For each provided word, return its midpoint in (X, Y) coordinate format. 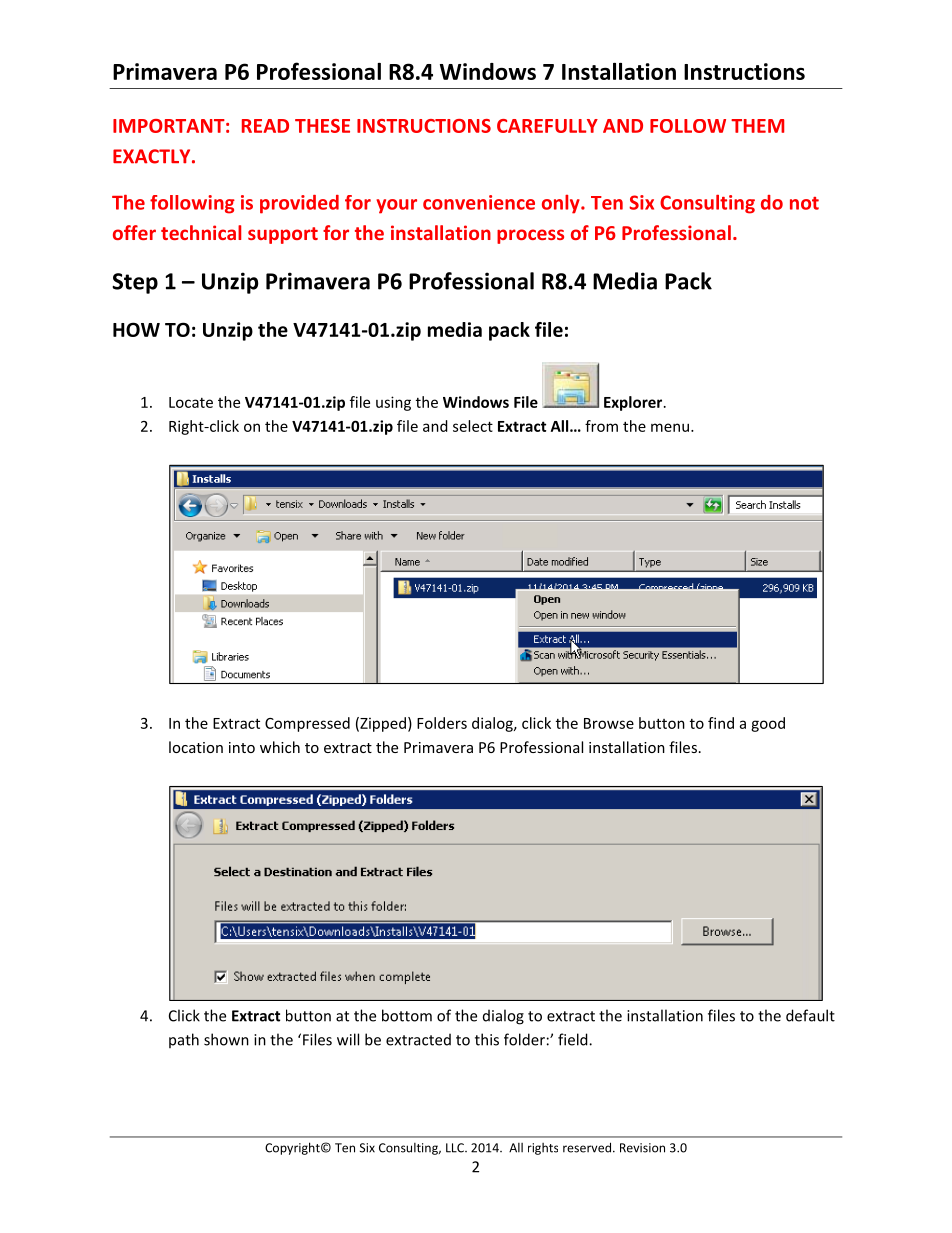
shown (226, 1039)
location (196, 747)
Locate (191, 402)
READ (265, 126)
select (473, 426)
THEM (757, 126)
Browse (609, 723)
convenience (479, 202)
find (721, 723)
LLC (456, 1148)
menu (670, 427)
